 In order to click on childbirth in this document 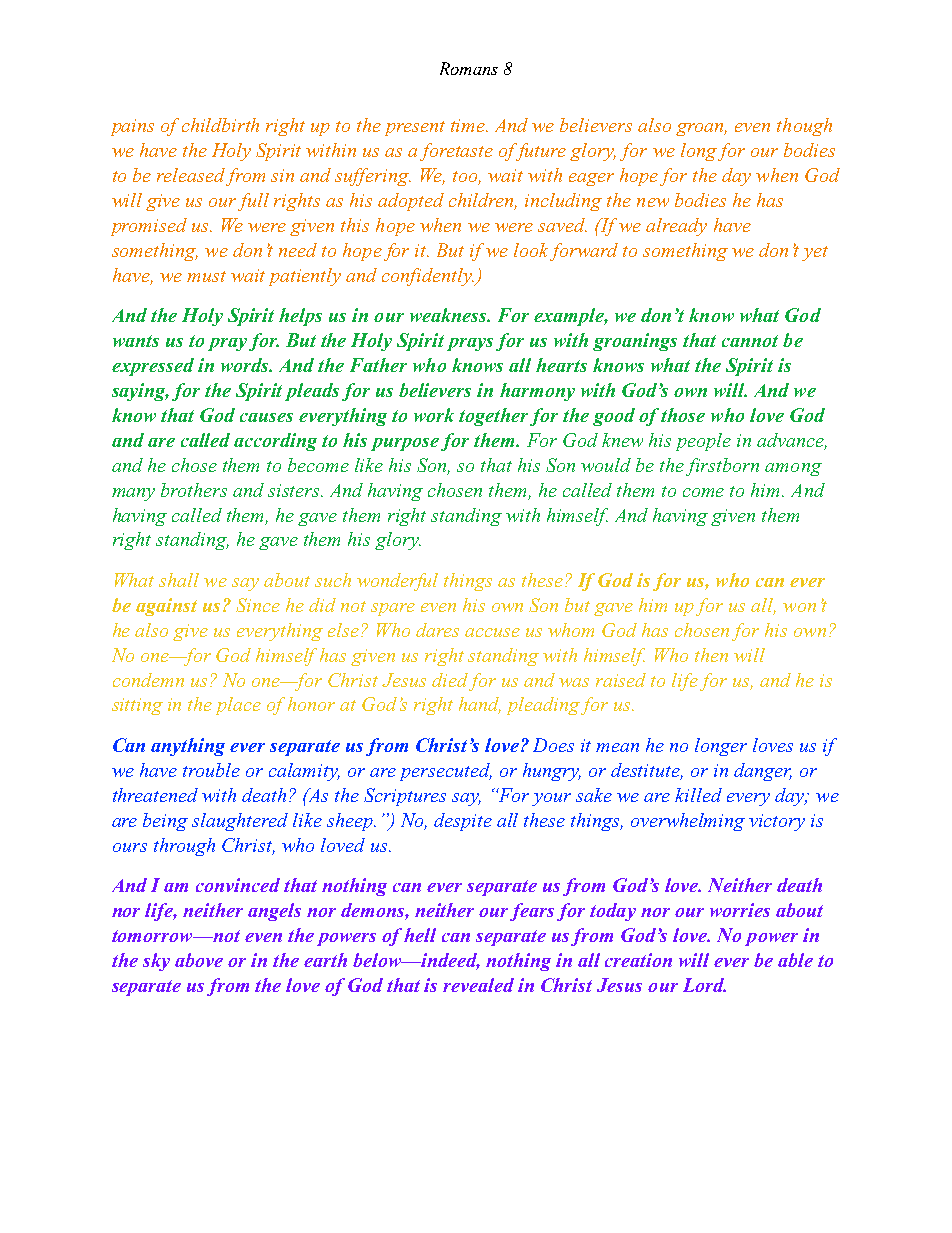, I will do `click(220, 125)`.
